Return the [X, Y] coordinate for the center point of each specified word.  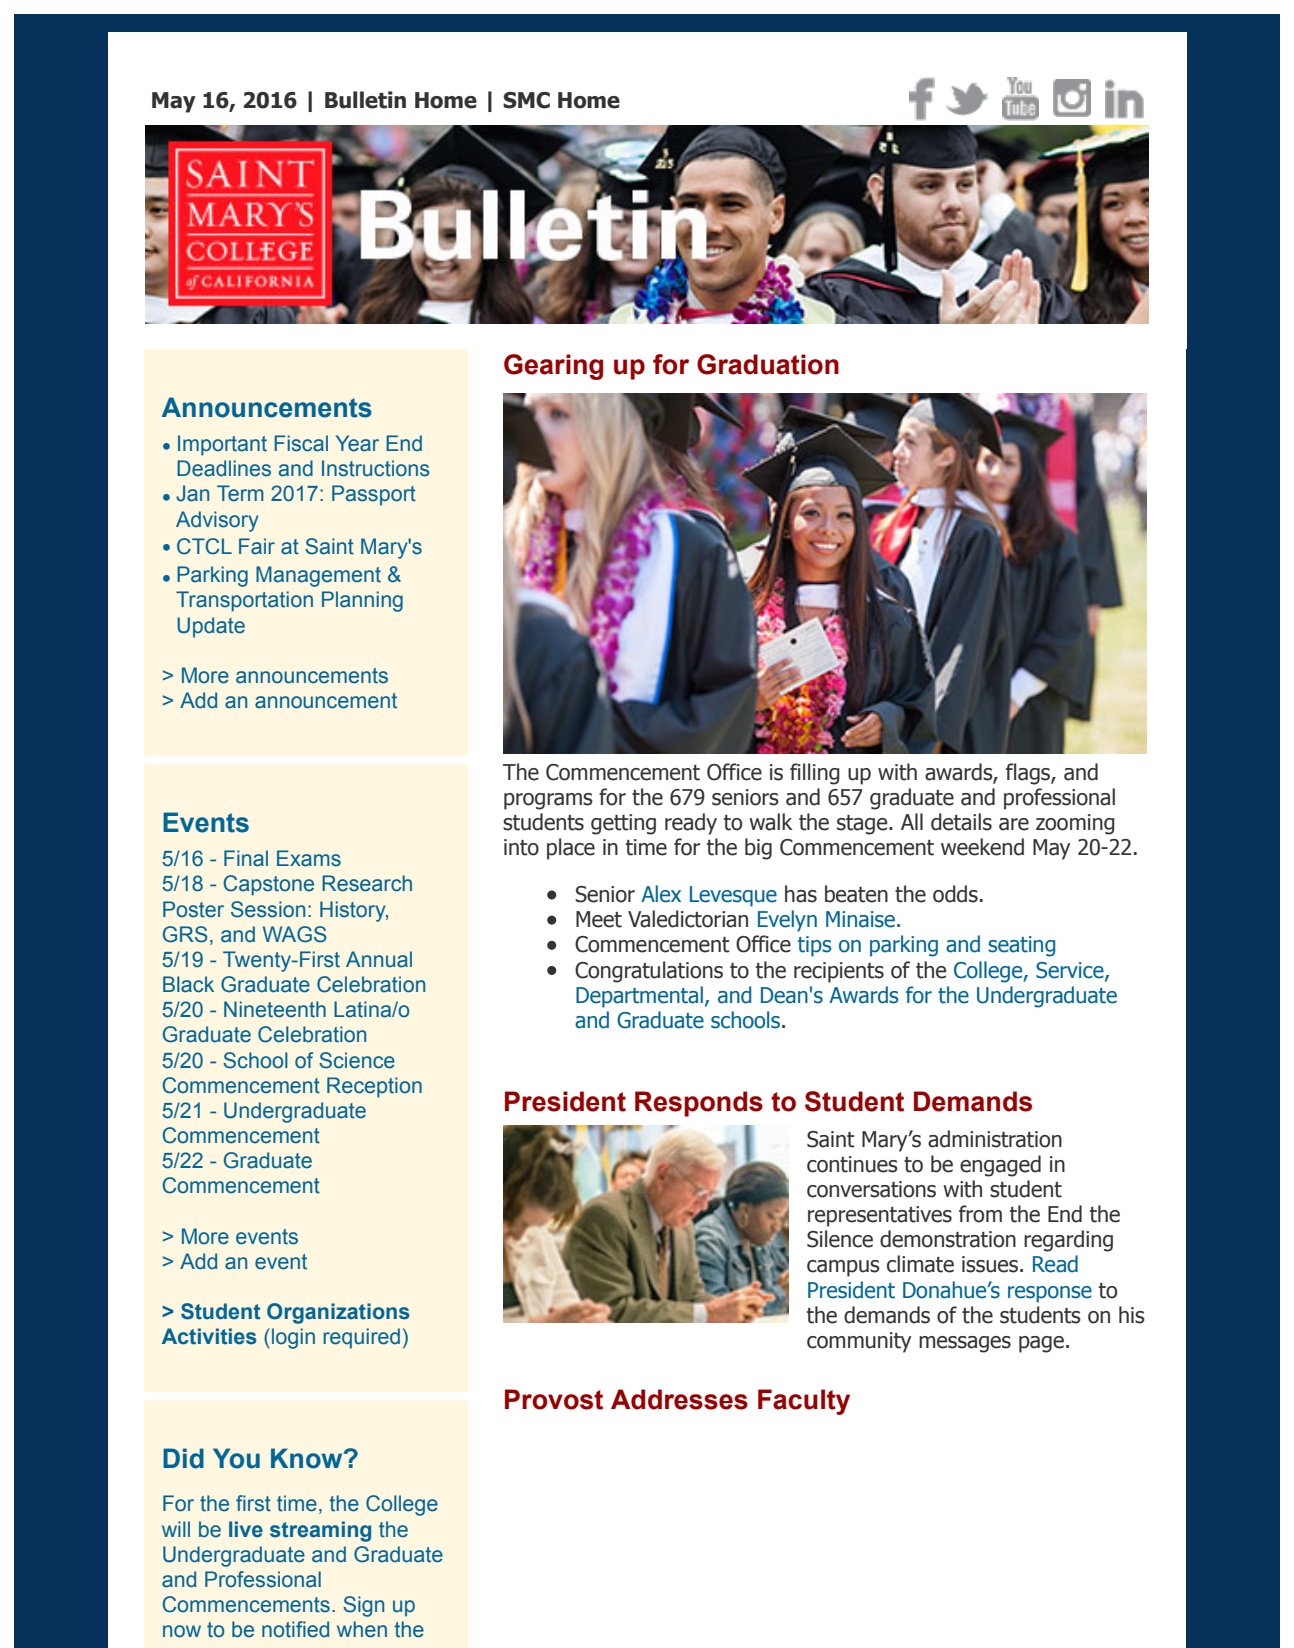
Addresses [679, 1399]
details [961, 822]
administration [995, 1139]
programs [548, 801]
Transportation [244, 601]
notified [295, 1629]
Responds [699, 1104]
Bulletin [365, 100]
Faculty [804, 1402]
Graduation [768, 364]
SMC [526, 100]
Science [357, 1060]
